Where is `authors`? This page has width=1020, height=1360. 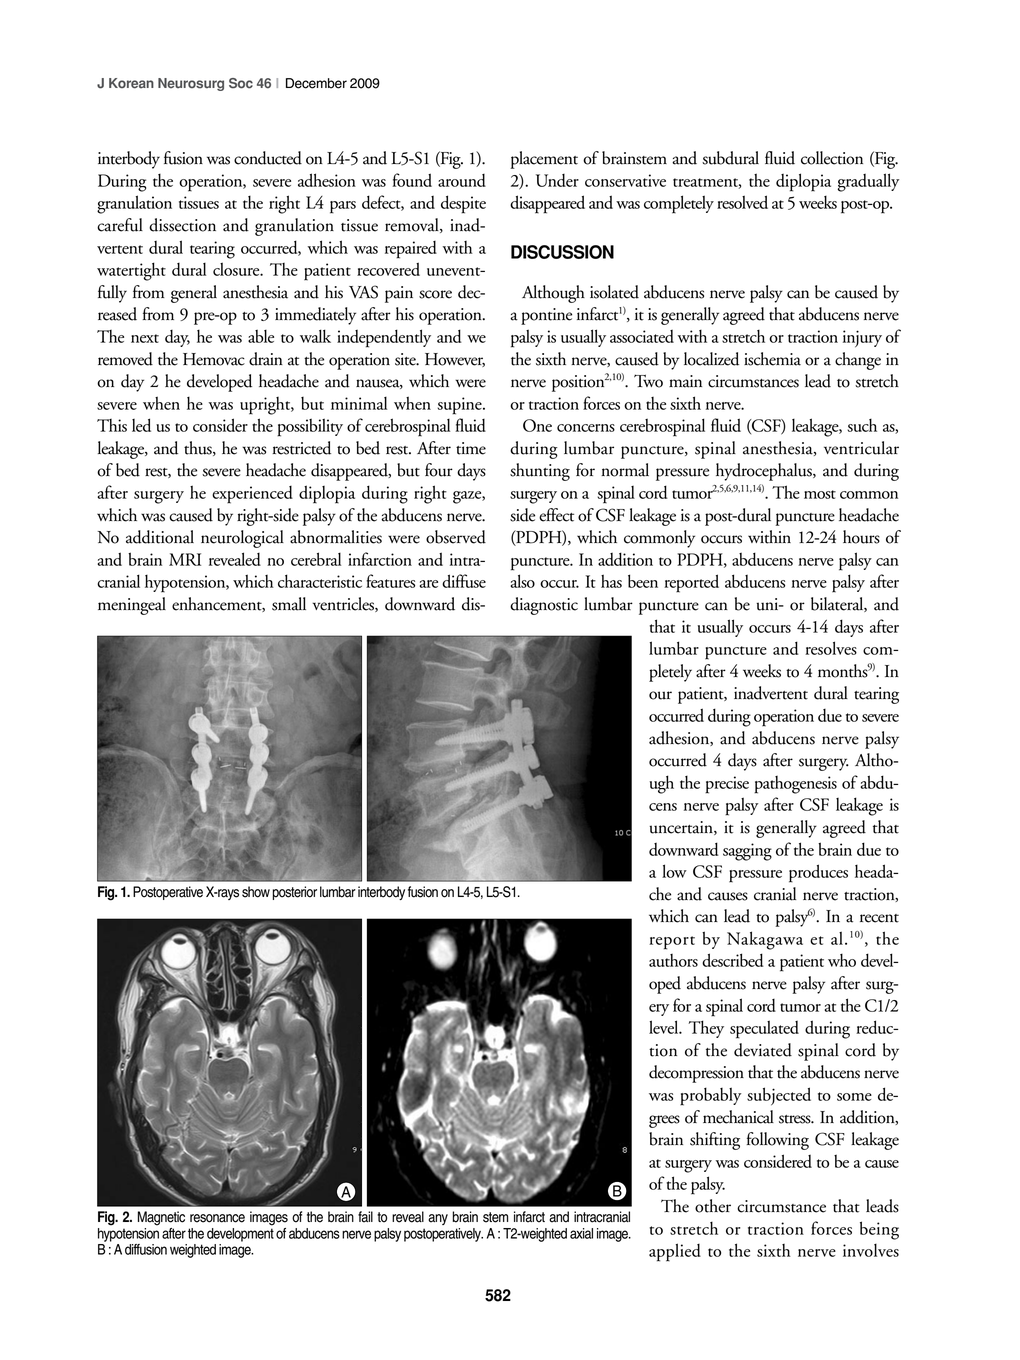 authors is located at coordinates (673, 960).
